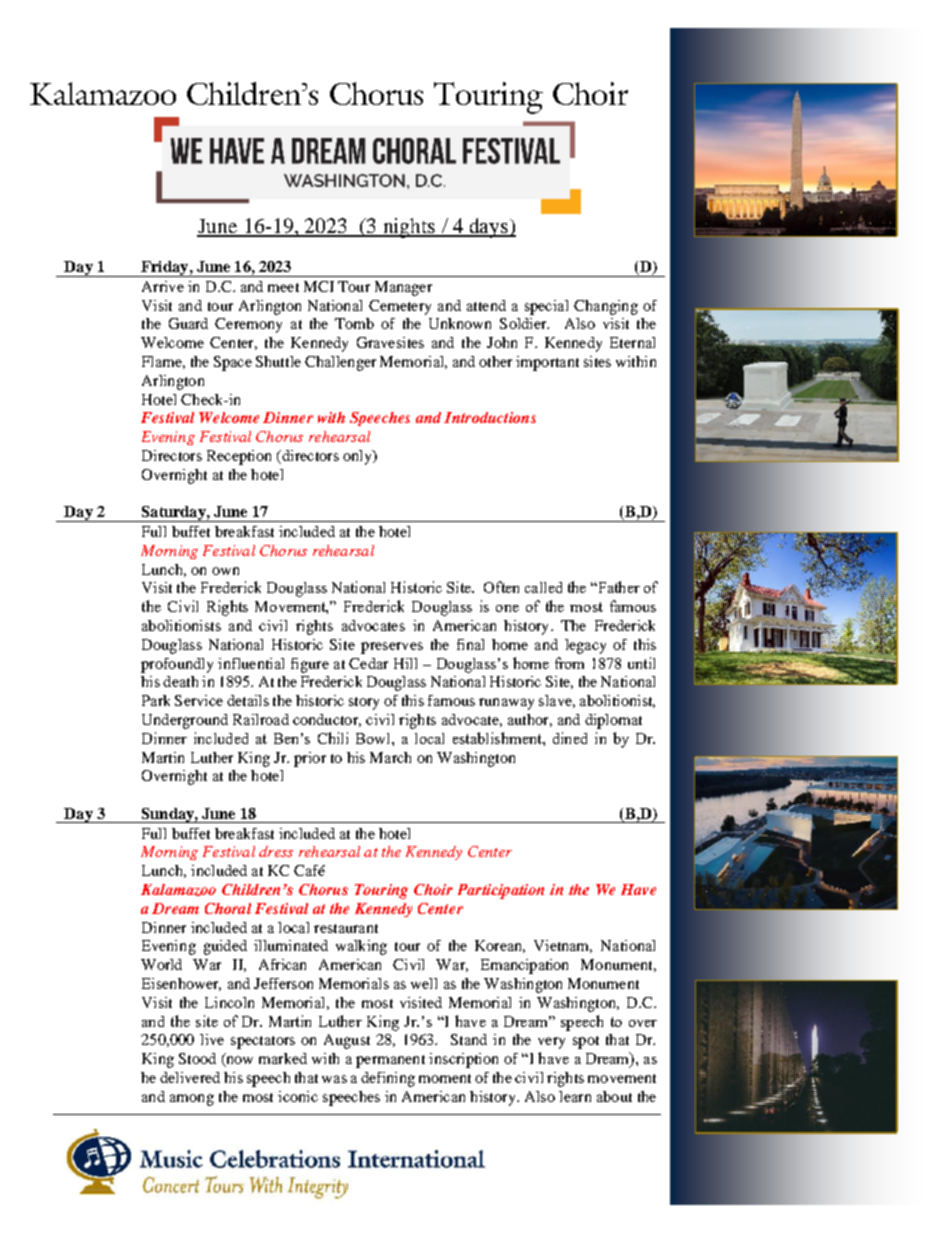 This screenshot has width=952, height=1233. I want to click on only, so click(358, 457).
